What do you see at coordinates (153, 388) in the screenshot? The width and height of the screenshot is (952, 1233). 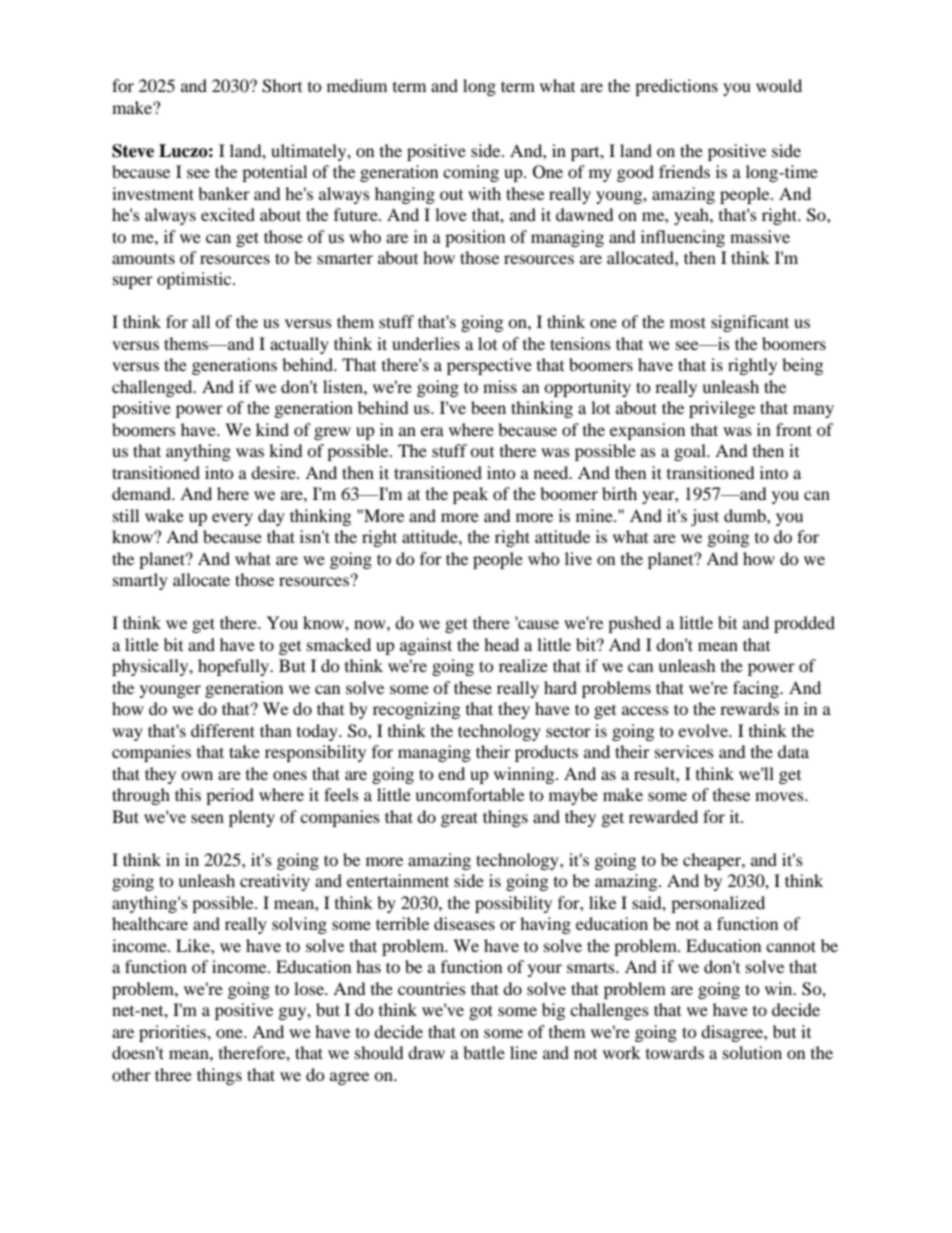 I see `challenged` at bounding box center [153, 388].
